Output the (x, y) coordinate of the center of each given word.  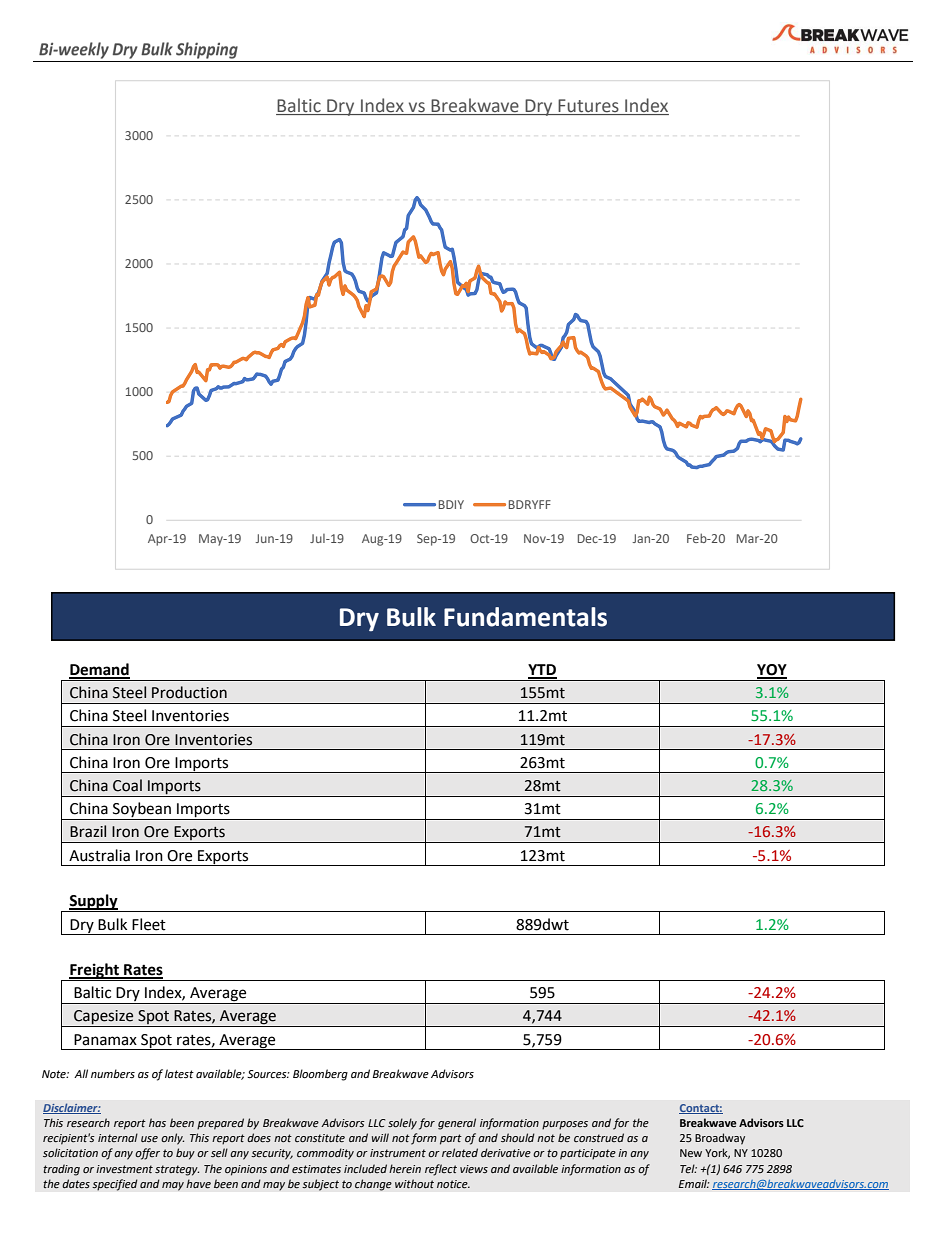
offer (147, 1154)
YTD (542, 671)
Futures (589, 105)
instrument (398, 1153)
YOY (772, 671)
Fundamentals (525, 617)
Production (189, 692)
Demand (99, 670)
